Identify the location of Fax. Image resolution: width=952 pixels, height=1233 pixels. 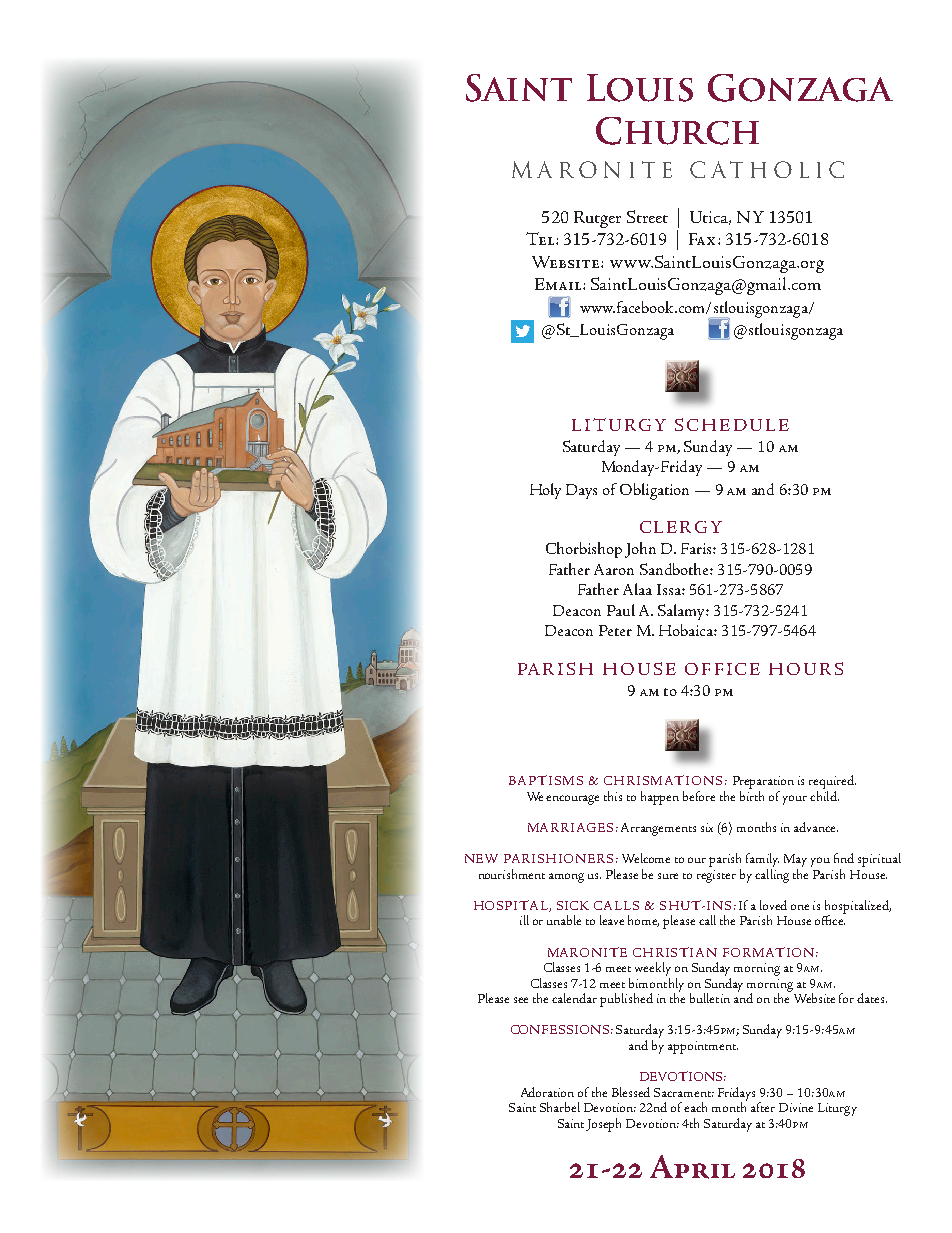
(702, 239).
